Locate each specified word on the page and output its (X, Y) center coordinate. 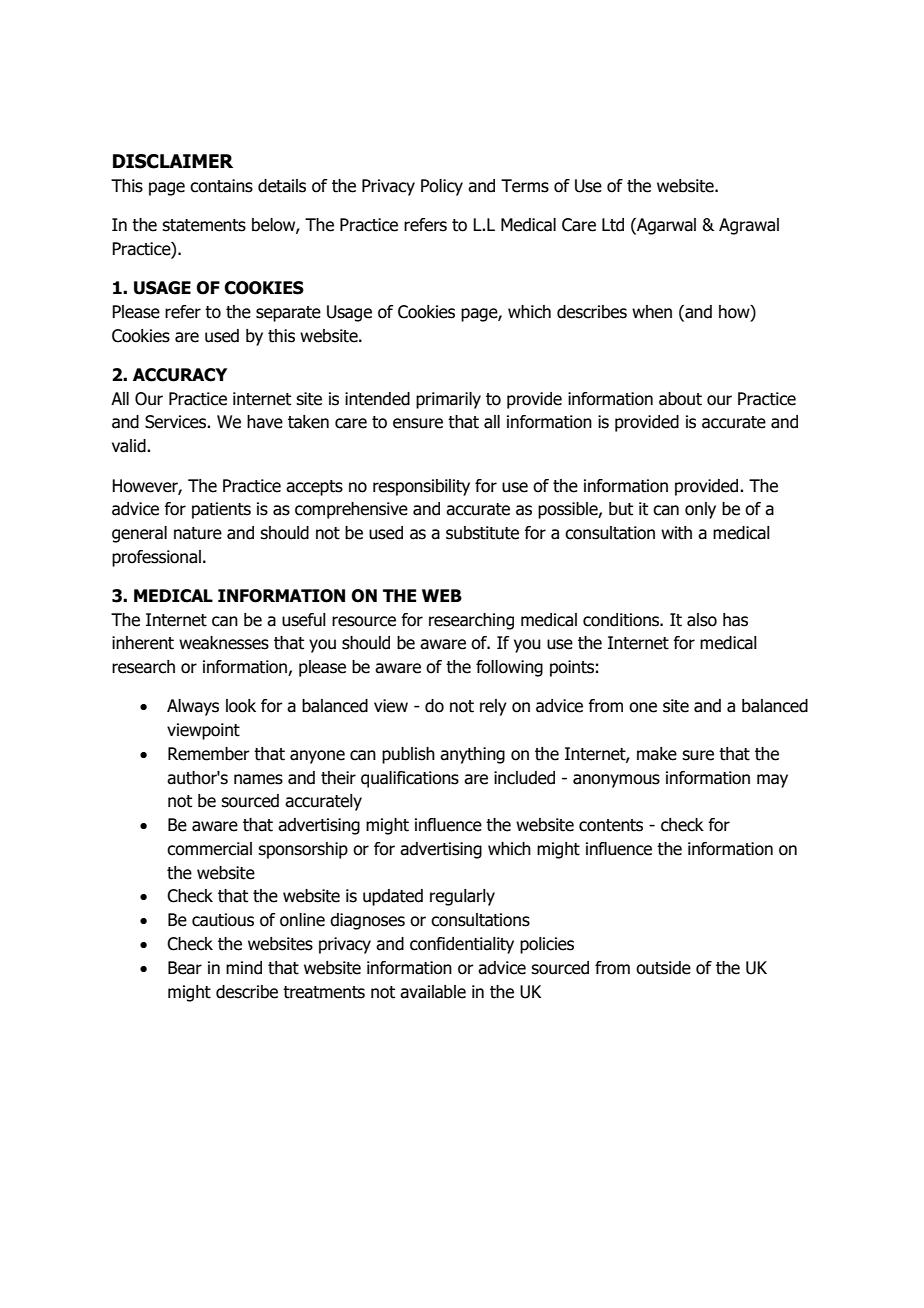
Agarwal (665, 226)
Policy (442, 187)
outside (663, 968)
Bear (185, 968)
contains (221, 186)
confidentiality (462, 945)
